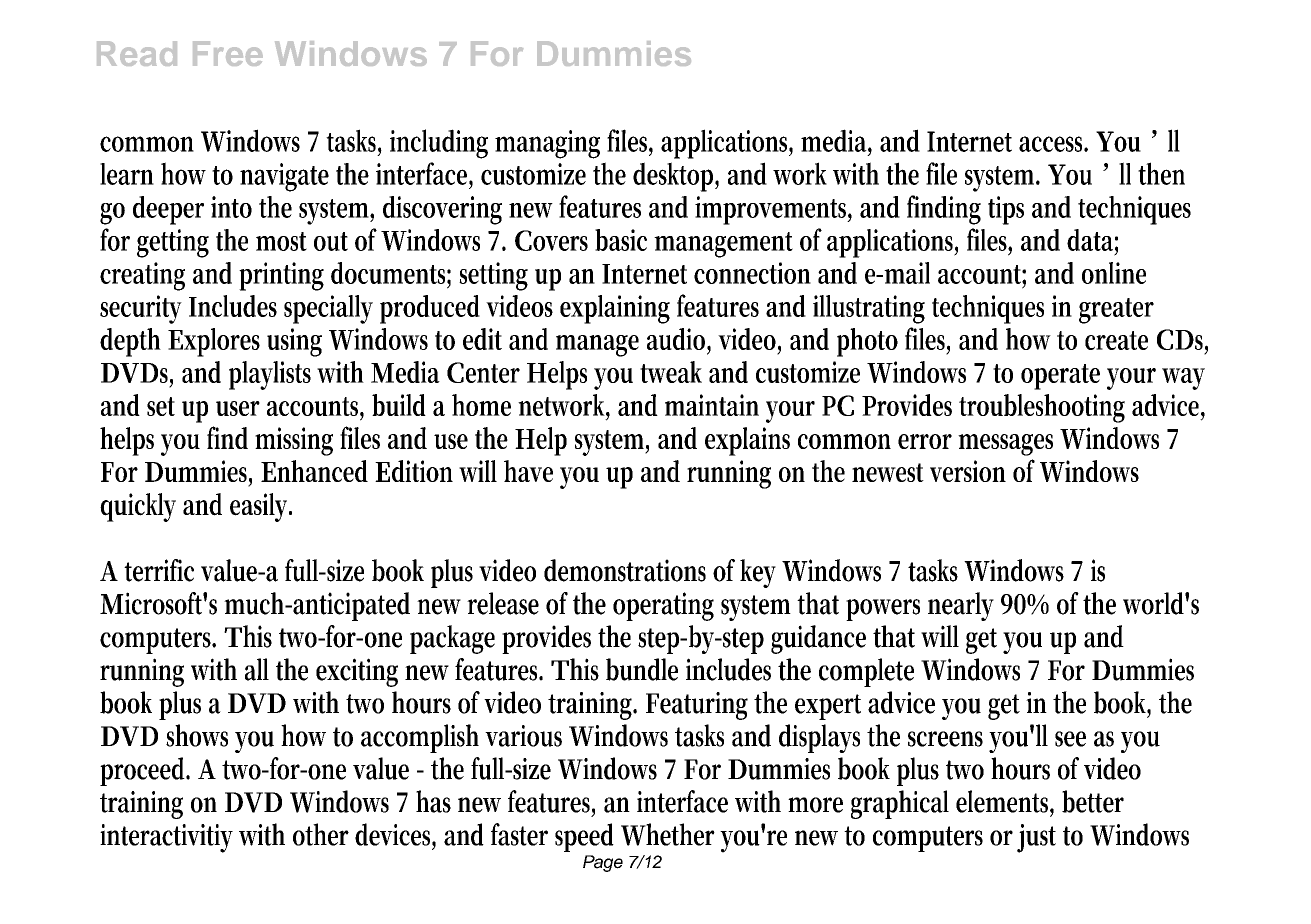 The image size is (1311, 924). What do you see at coordinates (1053, 144) in the screenshot?
I see `access` at bounding box center [1053, 144].
